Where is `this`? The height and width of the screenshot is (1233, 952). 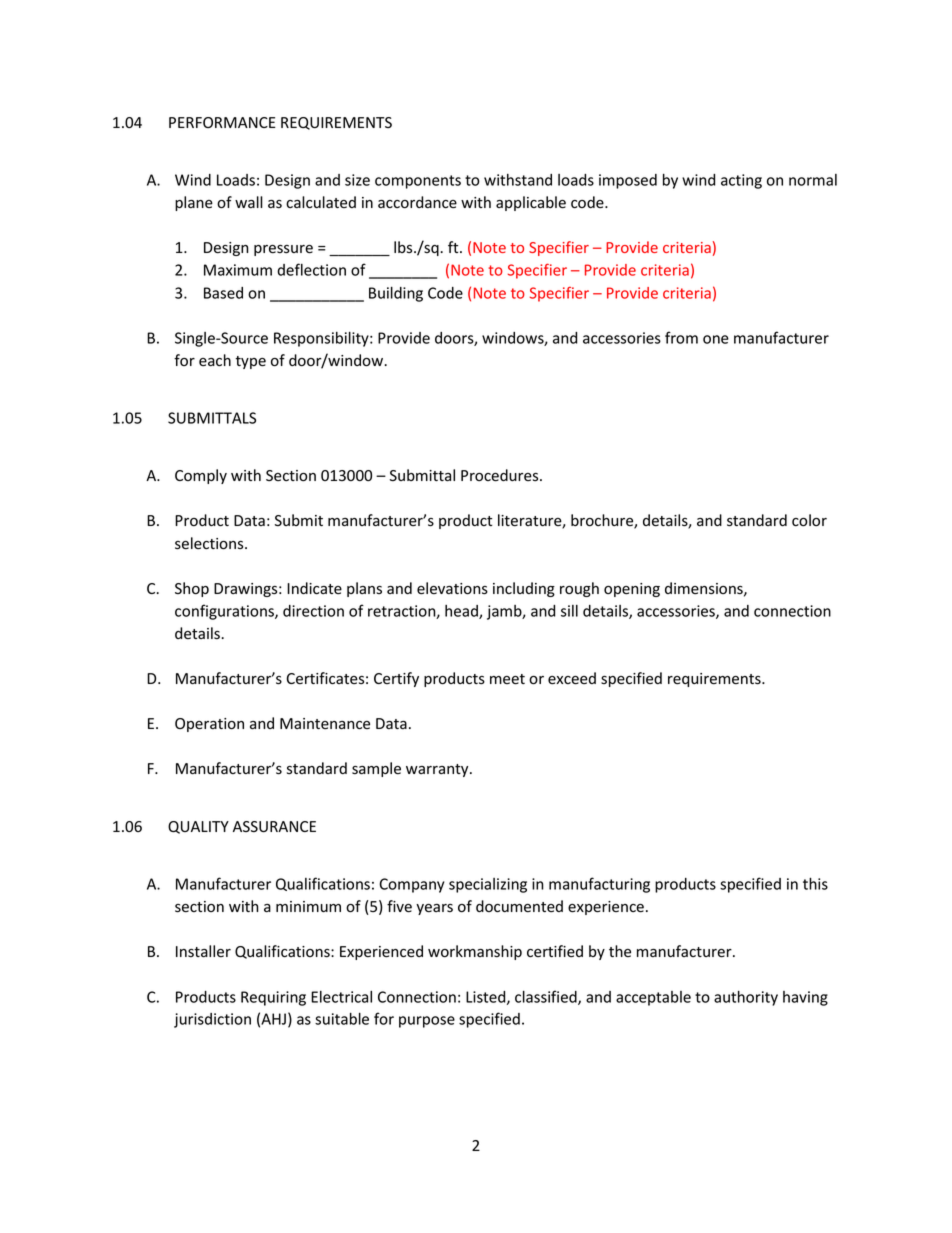 this is located at coordinates (815, 883).
